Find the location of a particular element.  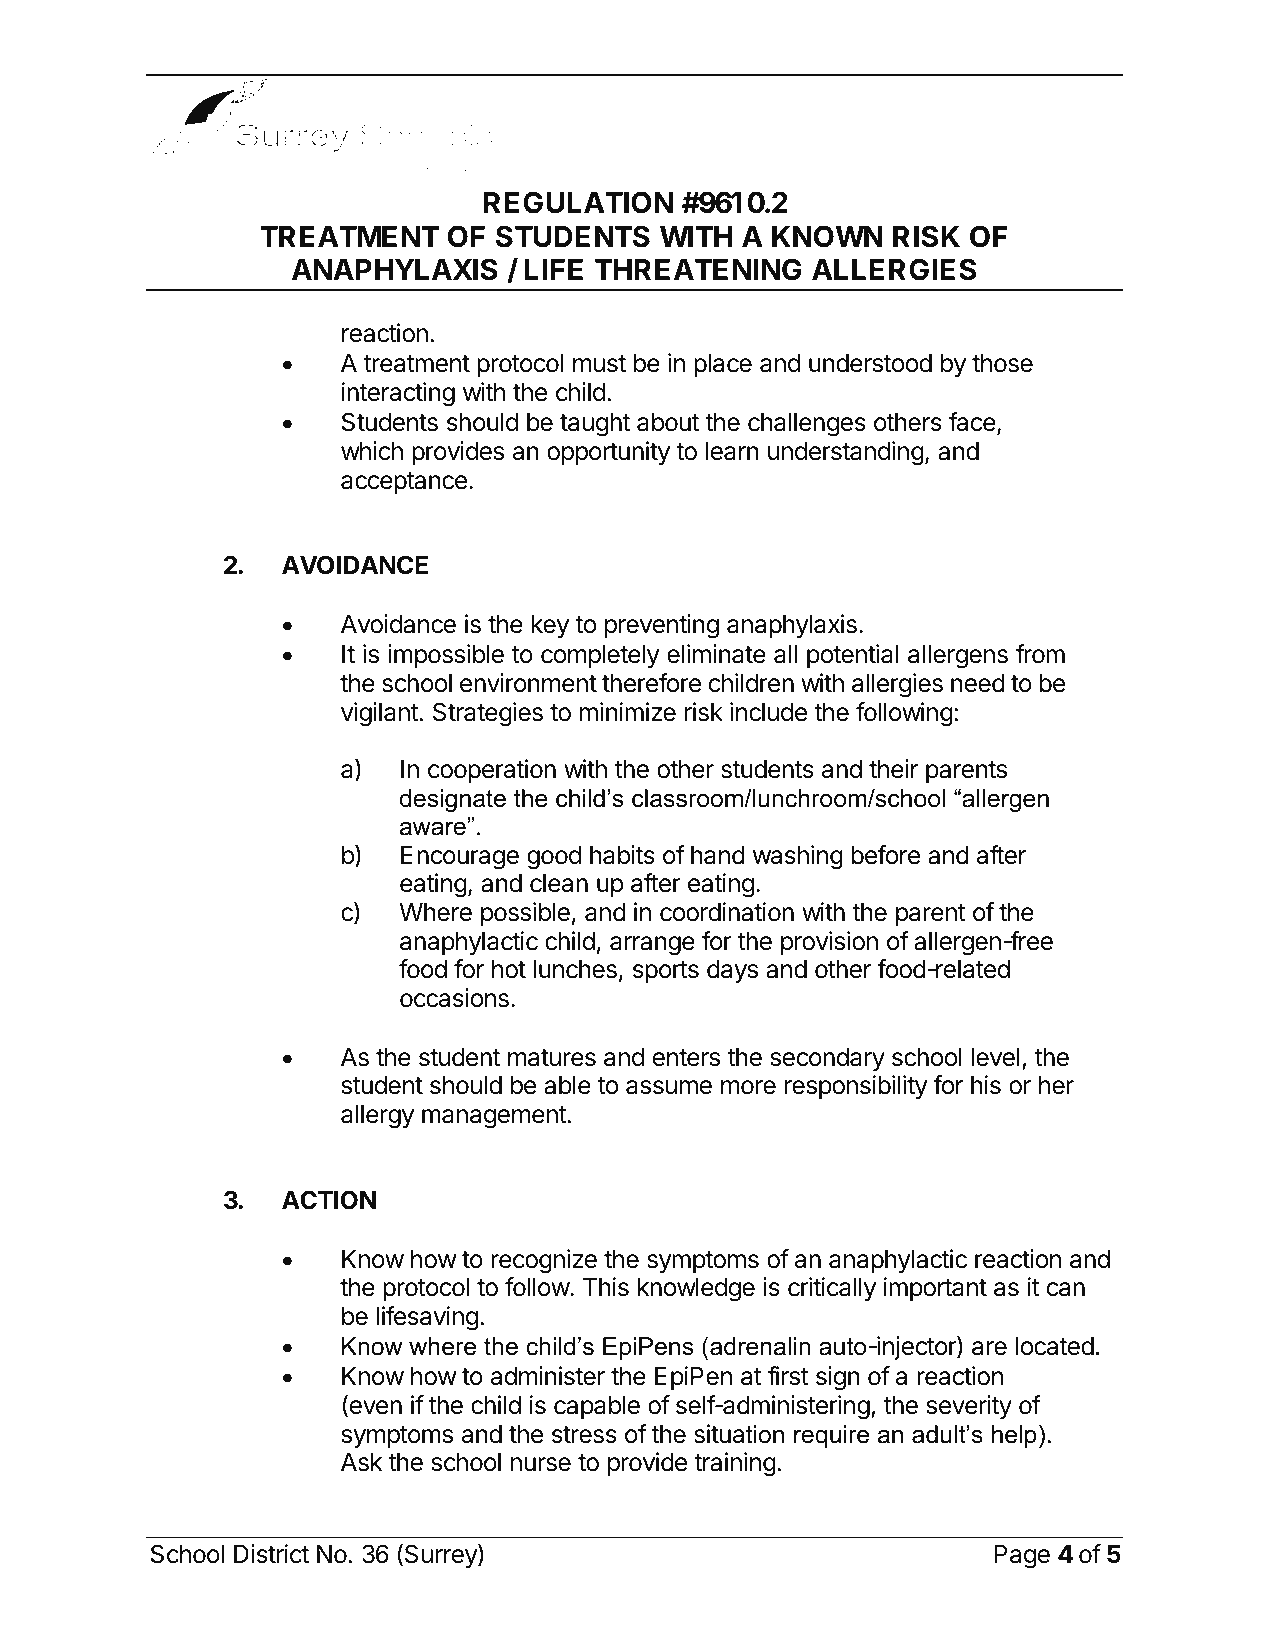

Page is located at coordinates (1022, 1557).
